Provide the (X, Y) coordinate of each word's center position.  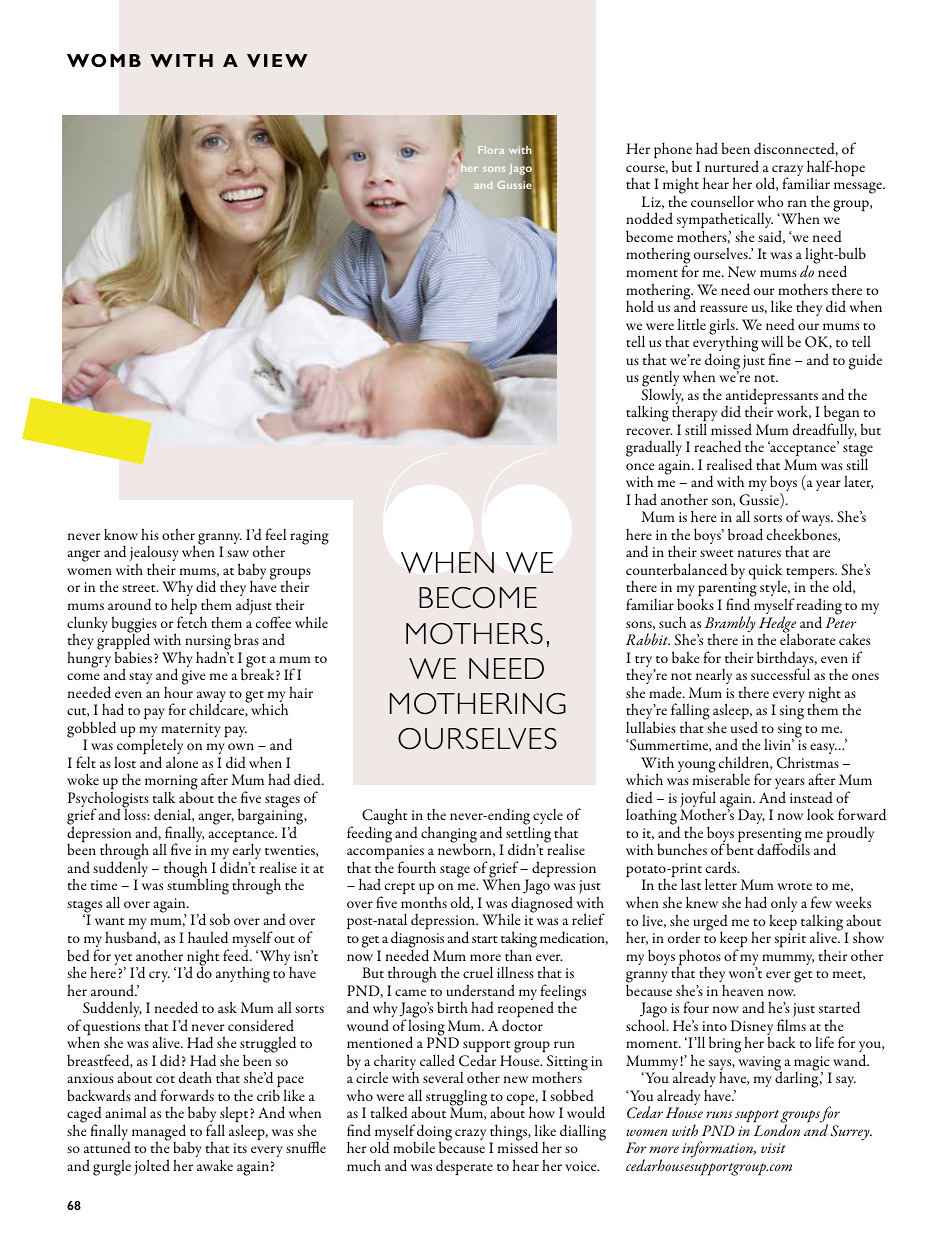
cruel (478, 972)
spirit (790, 940)
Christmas (808, 762)
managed (160, 1133)
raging (309, 537)
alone (182, 762)
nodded (649, 218)
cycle (548, 818)
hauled (208, 937)
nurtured (732, 166)
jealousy (154, 555)
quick (765, 573)
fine (780, 359)
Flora (491, 150)
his (150, 534)
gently (660, 380)
